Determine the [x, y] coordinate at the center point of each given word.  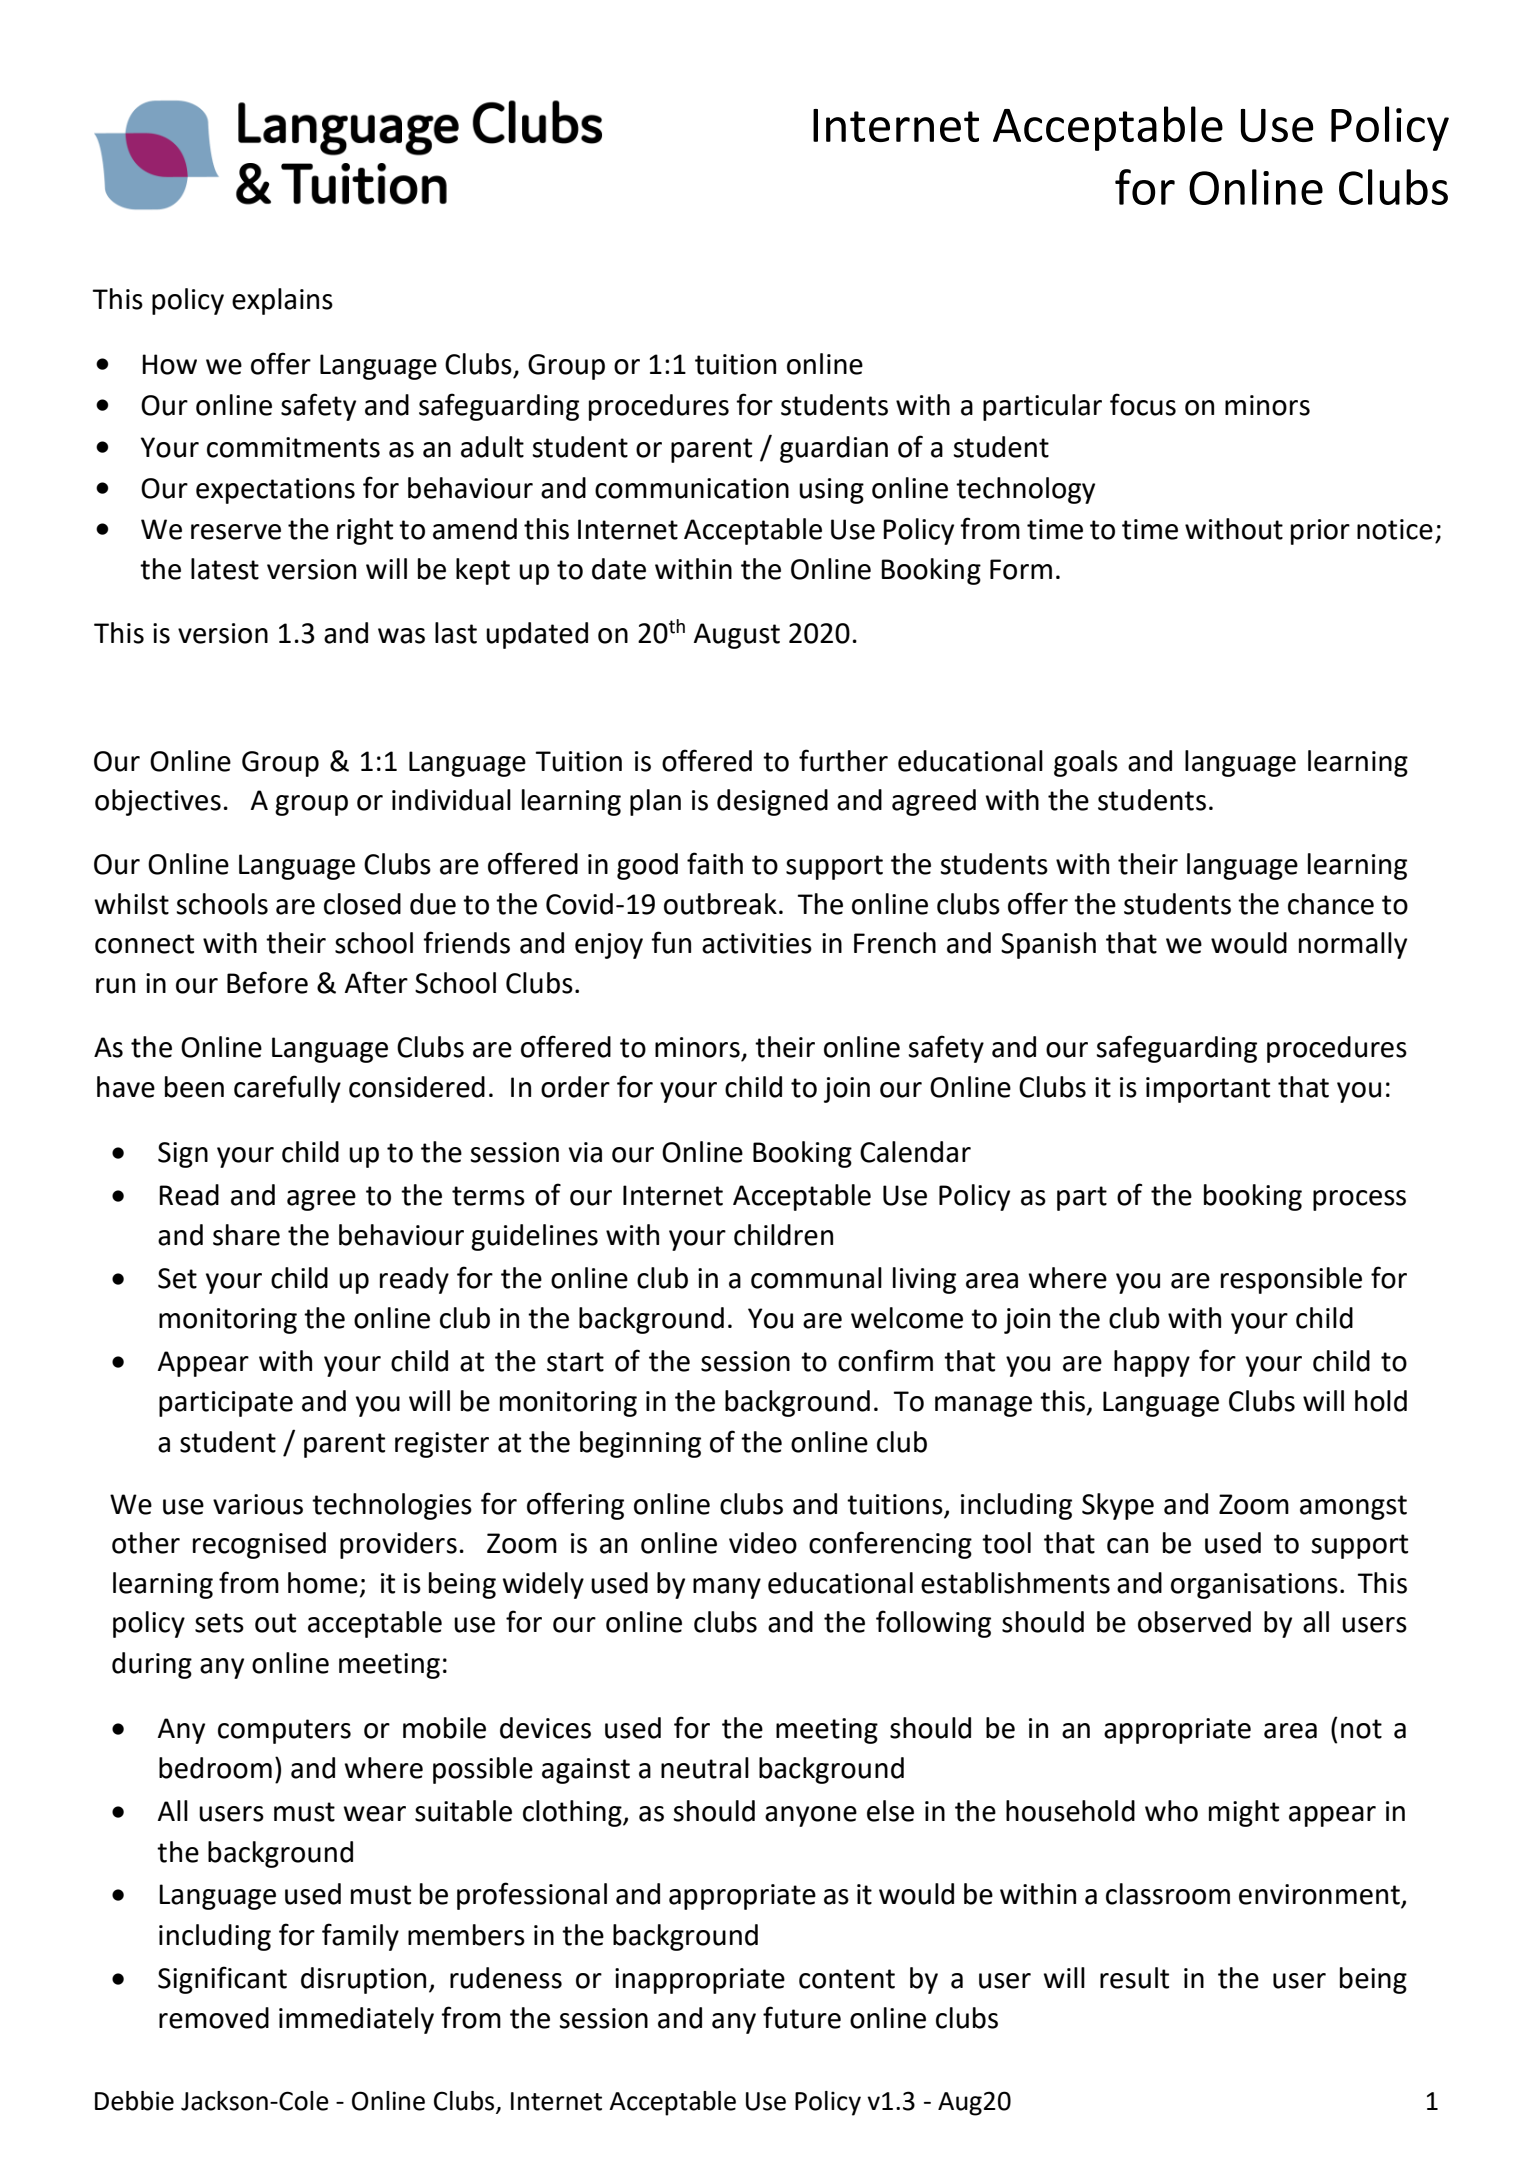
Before [267, 982]
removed [214, 2018]
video [763, 1543]
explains [282, 301]
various [258, 1504]
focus [1143, 404]
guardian [834, 449]
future [802, 2017]
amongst [1353, 1507]
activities [757, 943]
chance [1331, 904]
